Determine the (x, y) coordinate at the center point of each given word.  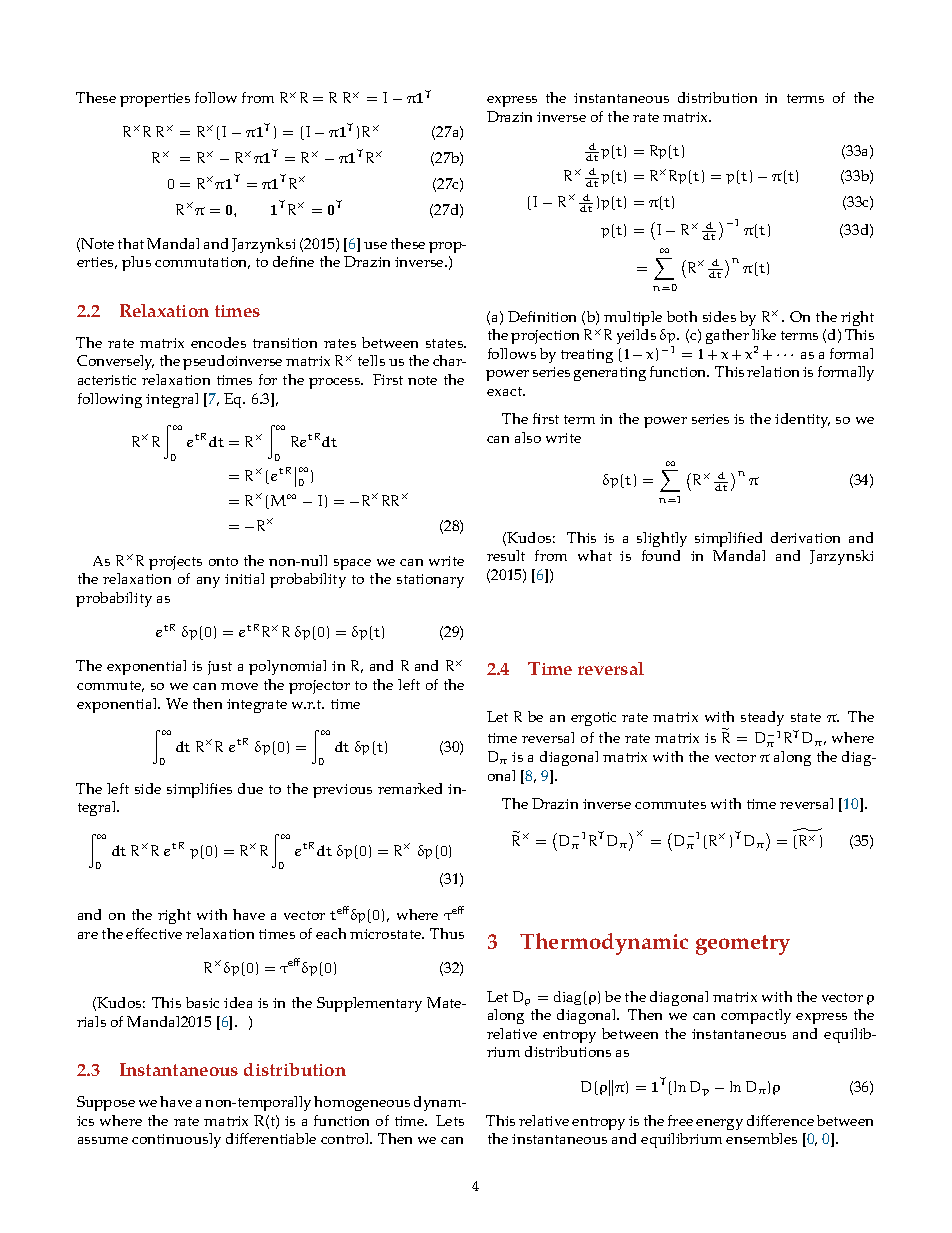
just (220, 668)
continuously (176, 1140)
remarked (410, 788)
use (375, 245)
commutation (202, 263)
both (682, 316)
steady (762, 718)
